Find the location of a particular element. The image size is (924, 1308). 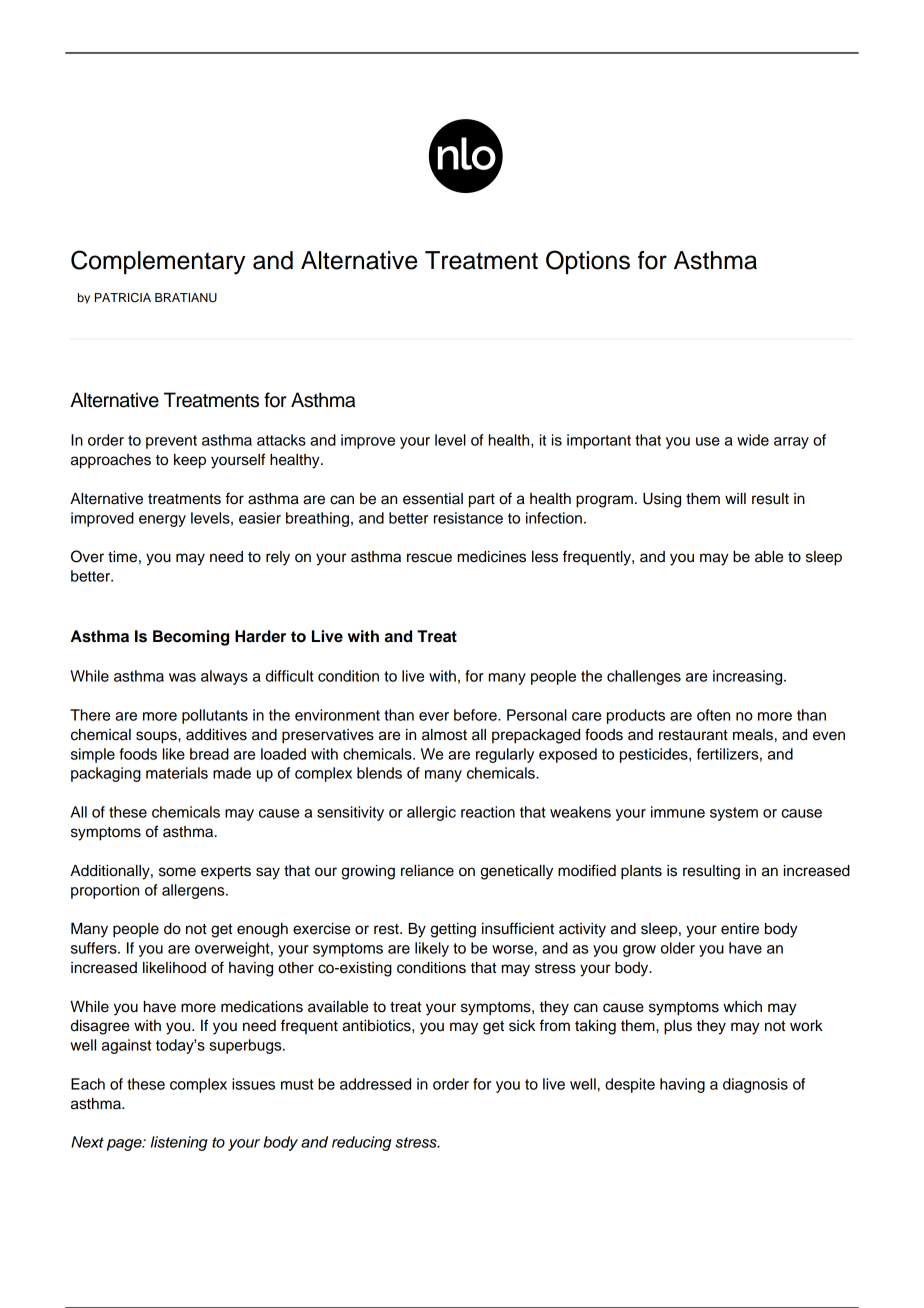

listening is located at coordinates (179, 1143).
